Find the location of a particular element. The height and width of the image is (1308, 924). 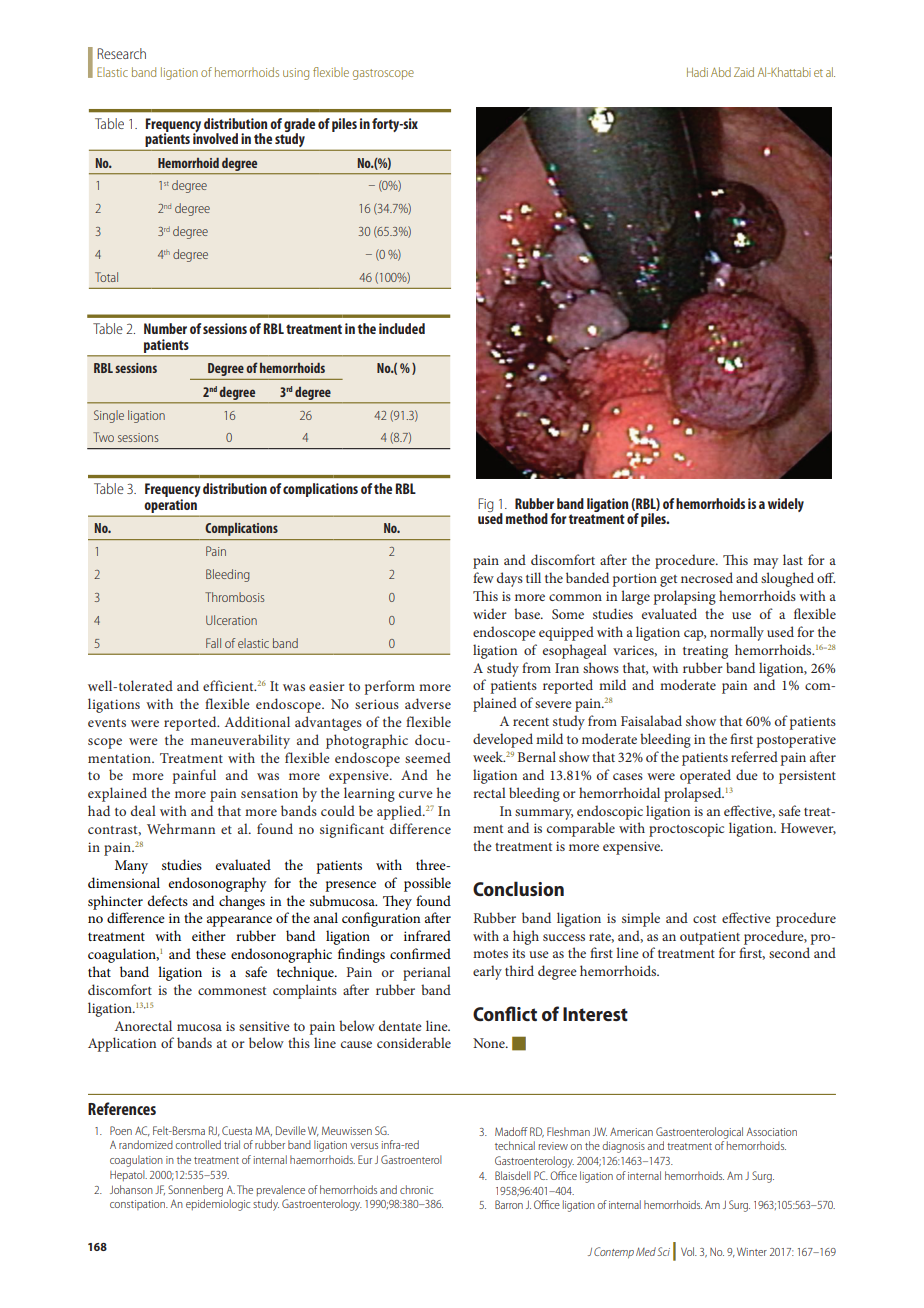

using is located at coordinates (296, 74).
